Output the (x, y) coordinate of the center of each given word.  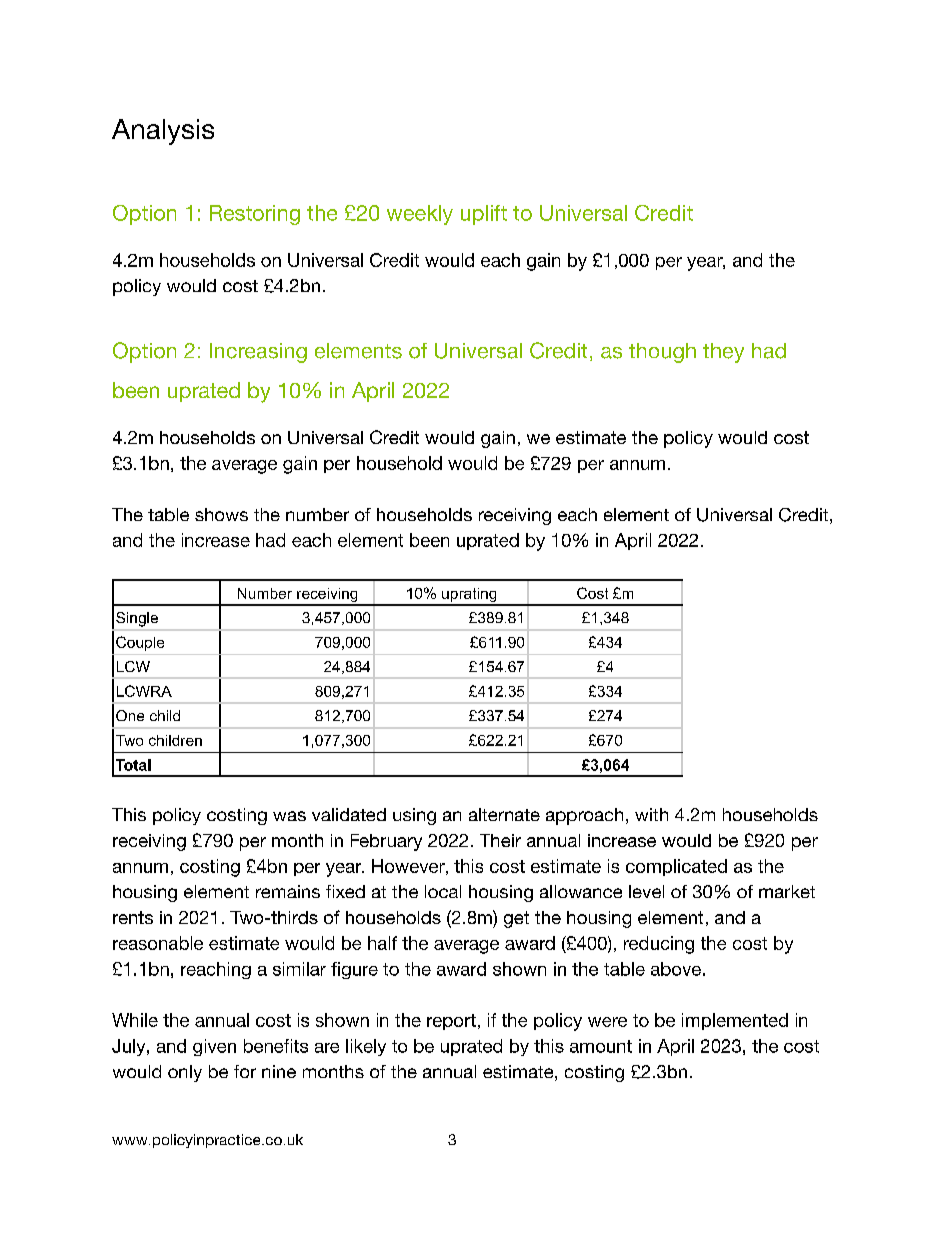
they (723, 353)
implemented (735, 1021)
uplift (484, 215)
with (651, 814)
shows (221, 514)
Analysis (163, 132)
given (214, 1047)
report (451, 1022)
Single (137, 619)
